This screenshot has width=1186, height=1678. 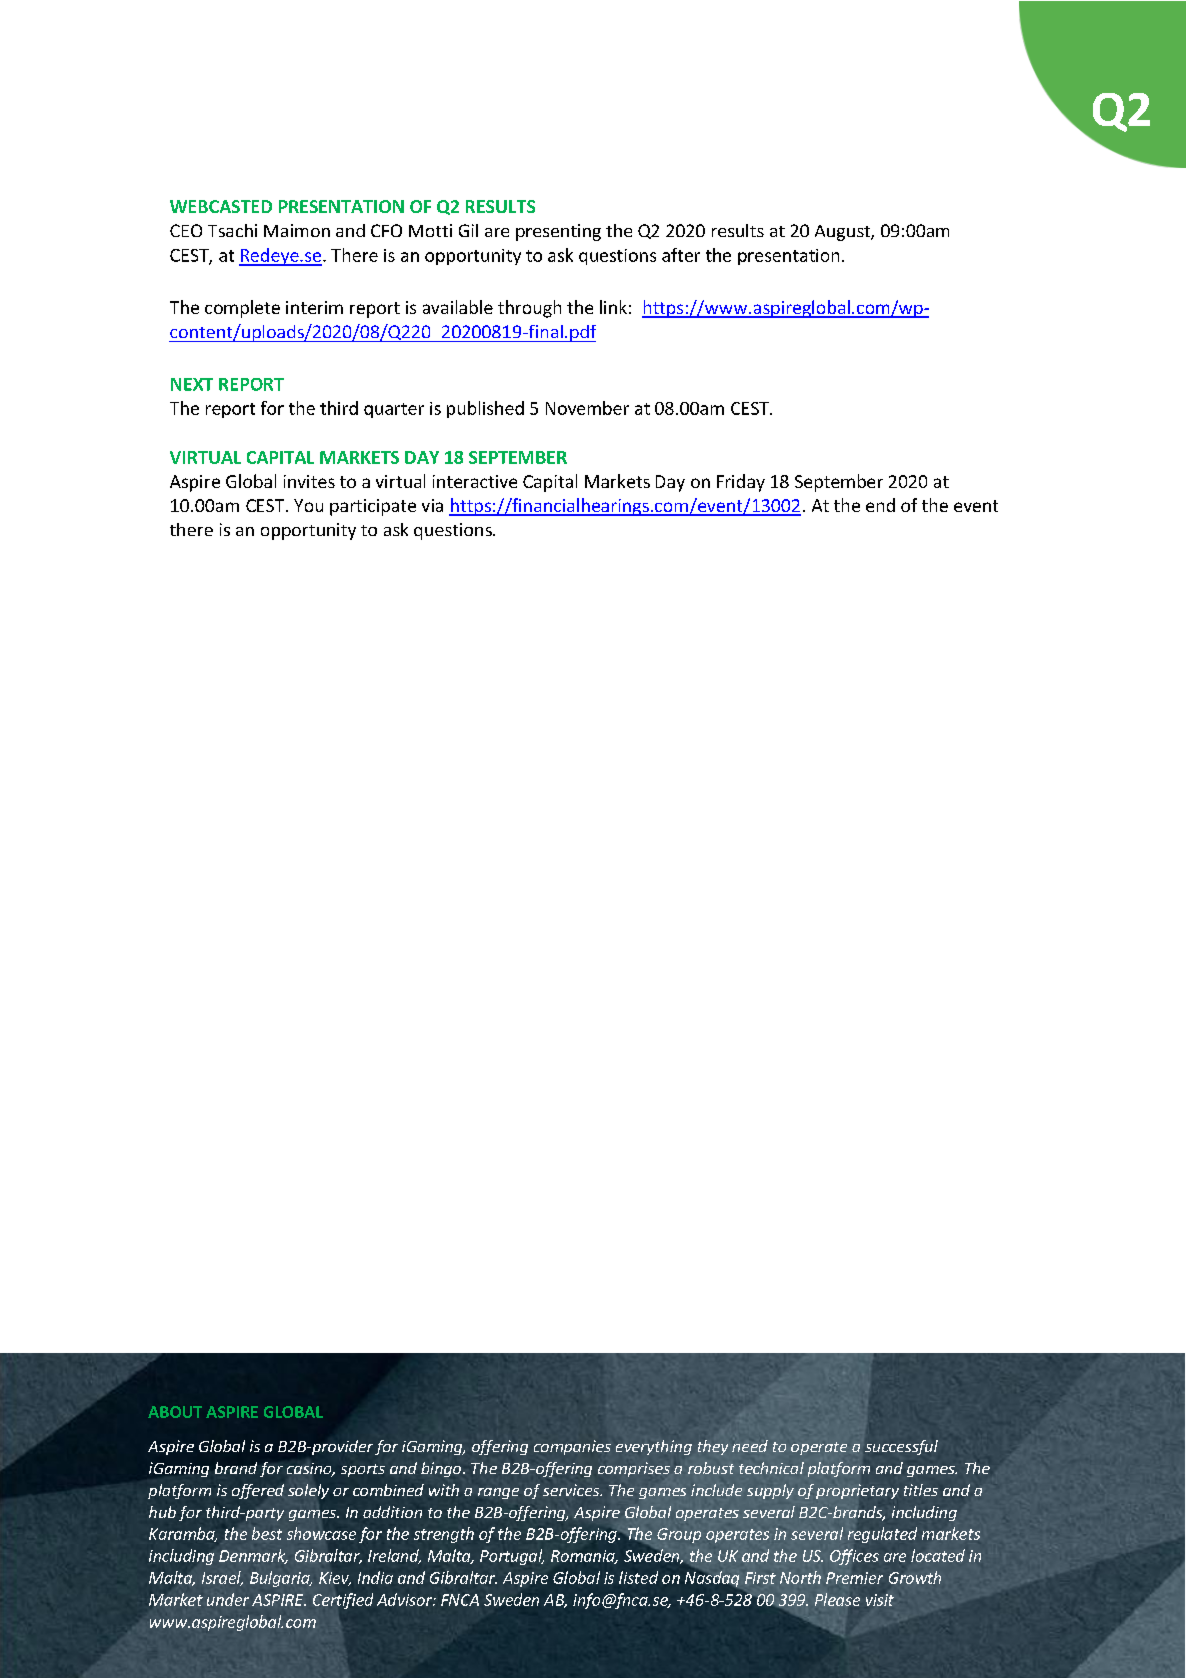 I want to click on companies, so click(x=572, y=1447).
